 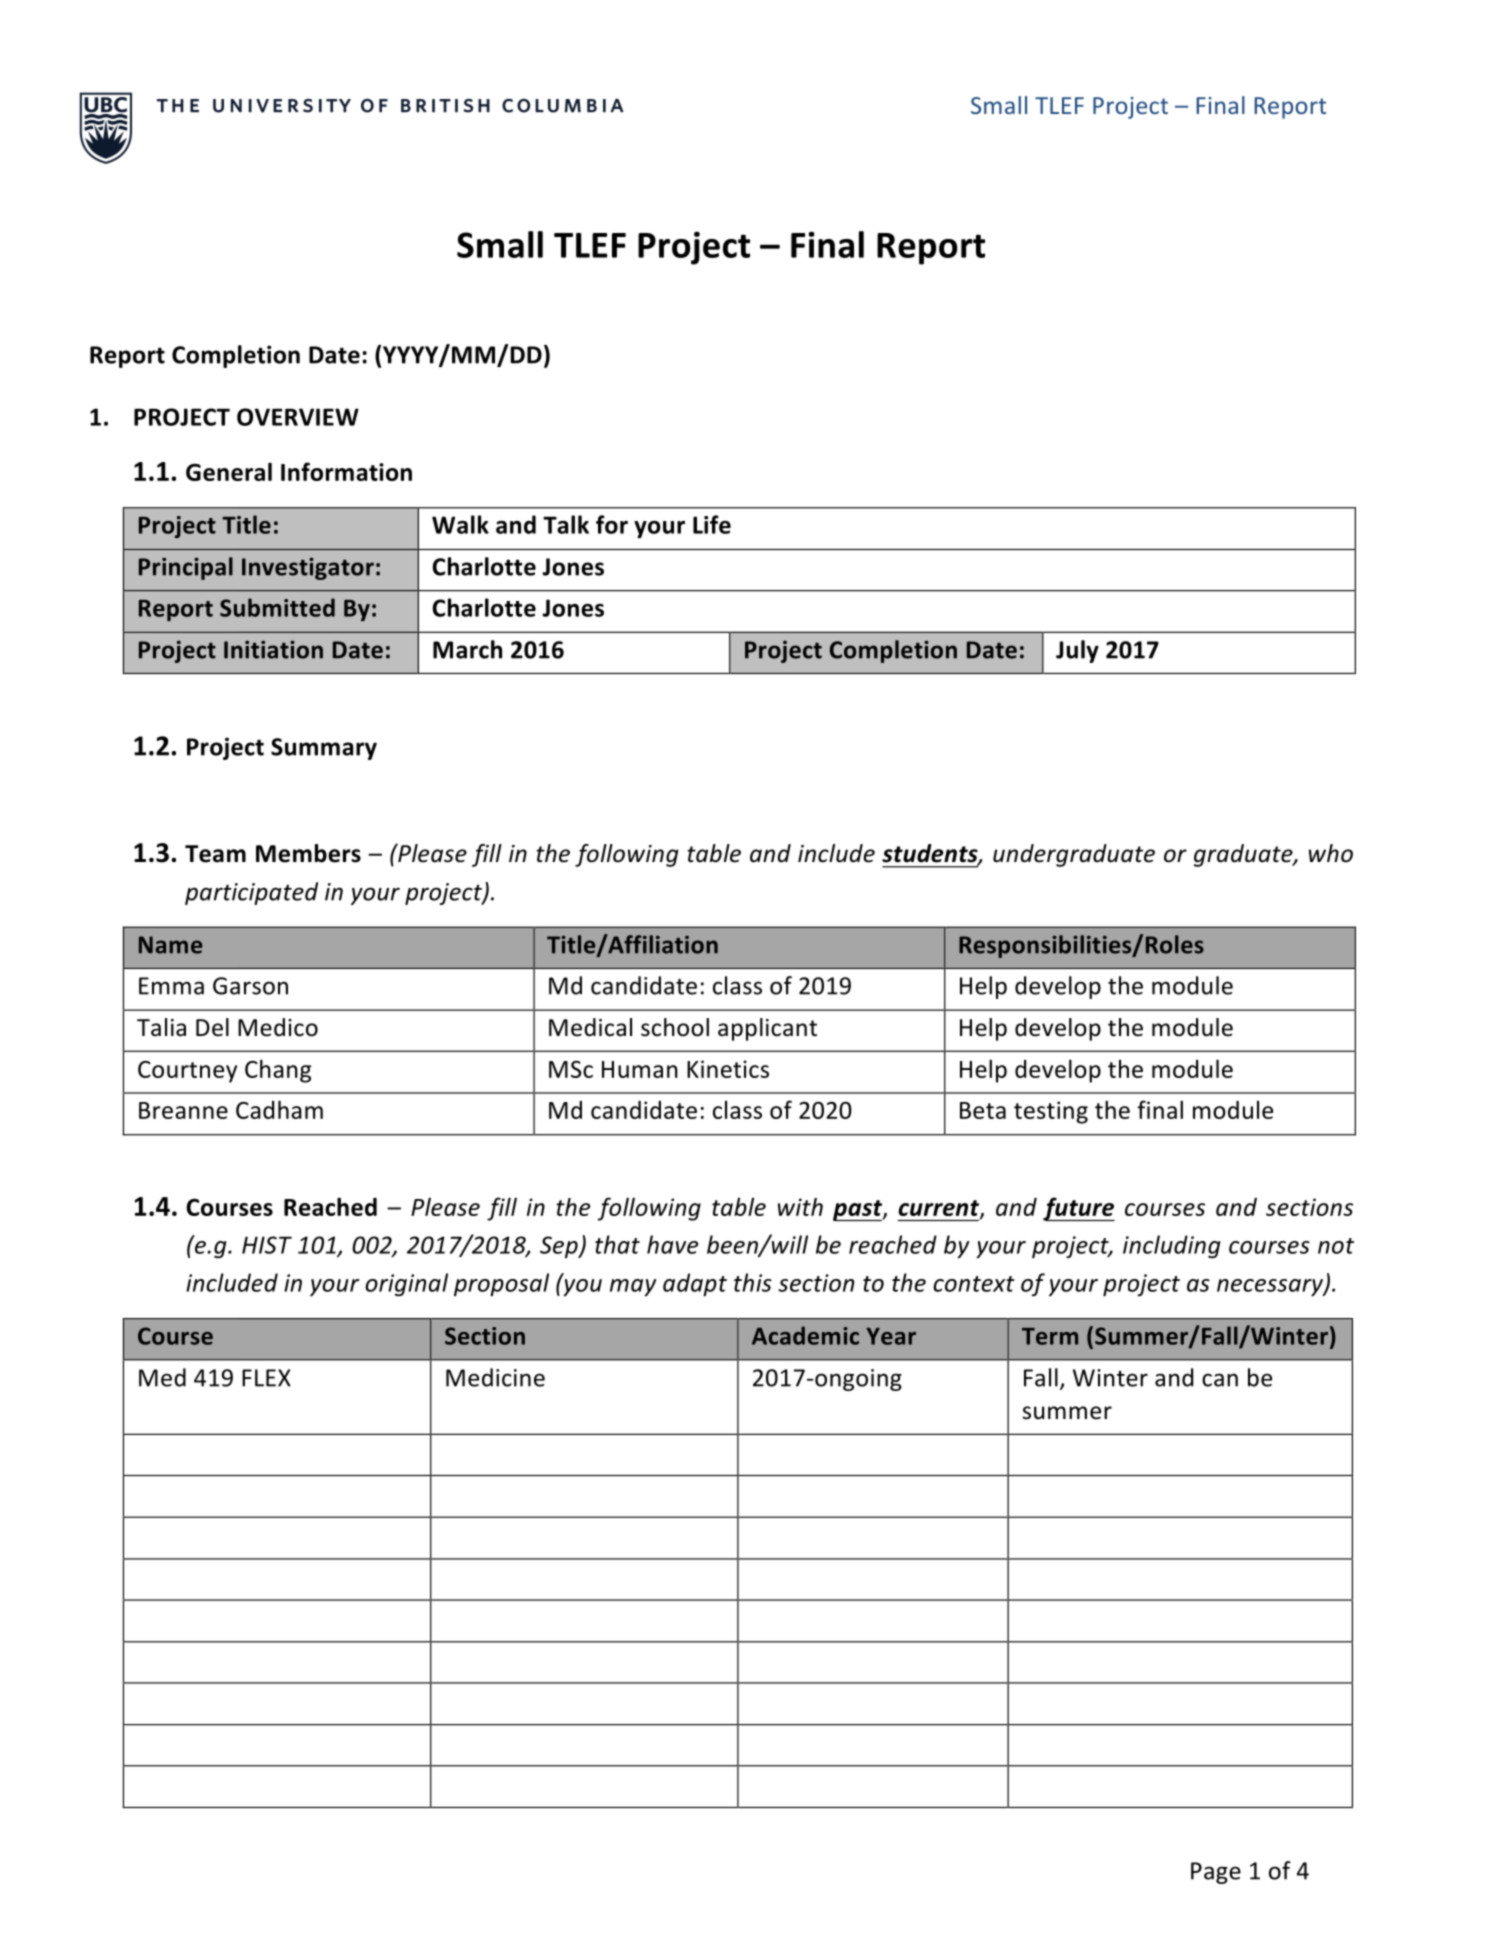 I want to click on July, so click(x=1077, y=651).
